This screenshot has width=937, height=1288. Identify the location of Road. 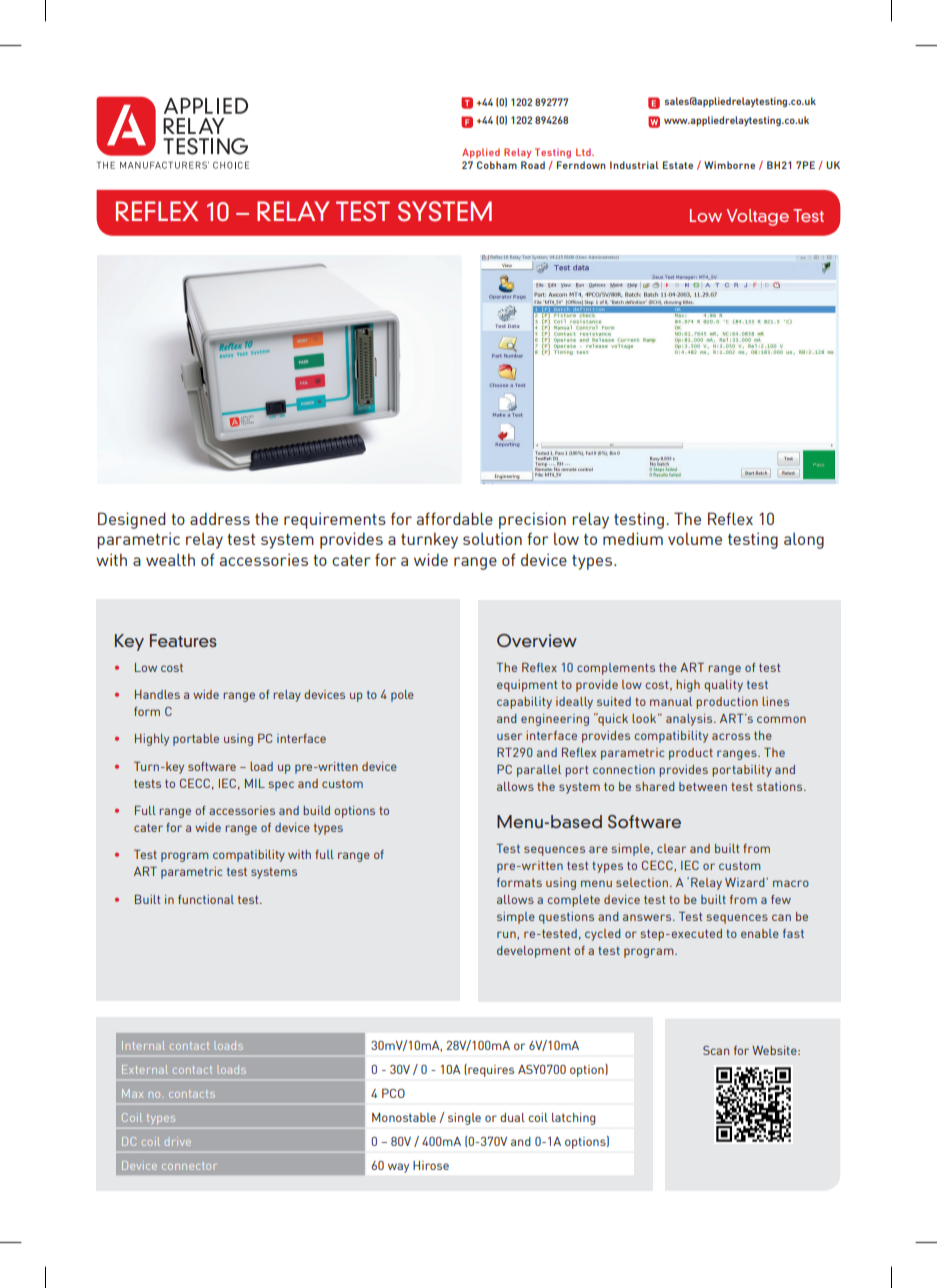
(533, 165).
